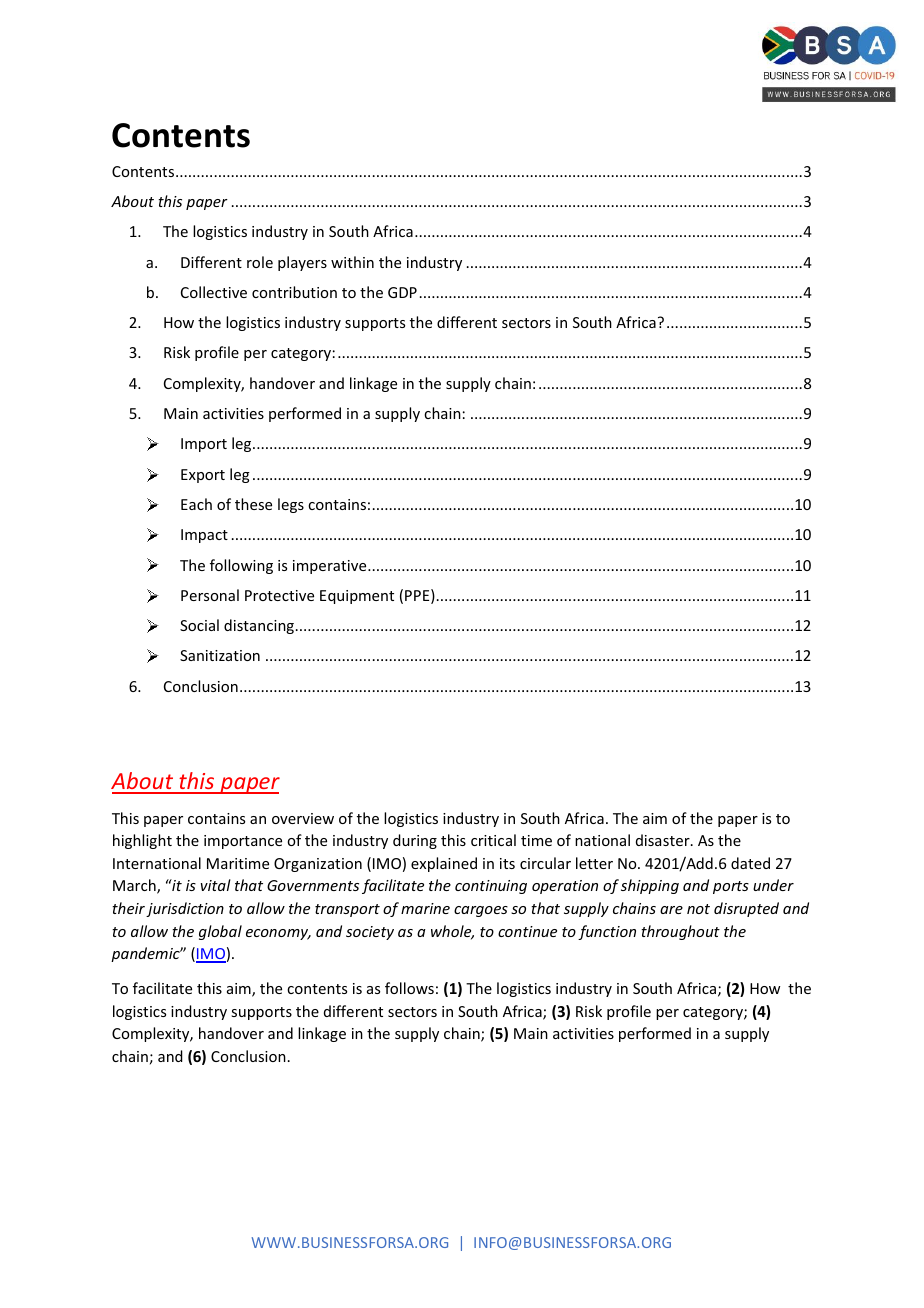 This screenshot has width=924, height=1308. Describe the element at coordinates (220, 932) in the screenshot. I see `global` at that location.
